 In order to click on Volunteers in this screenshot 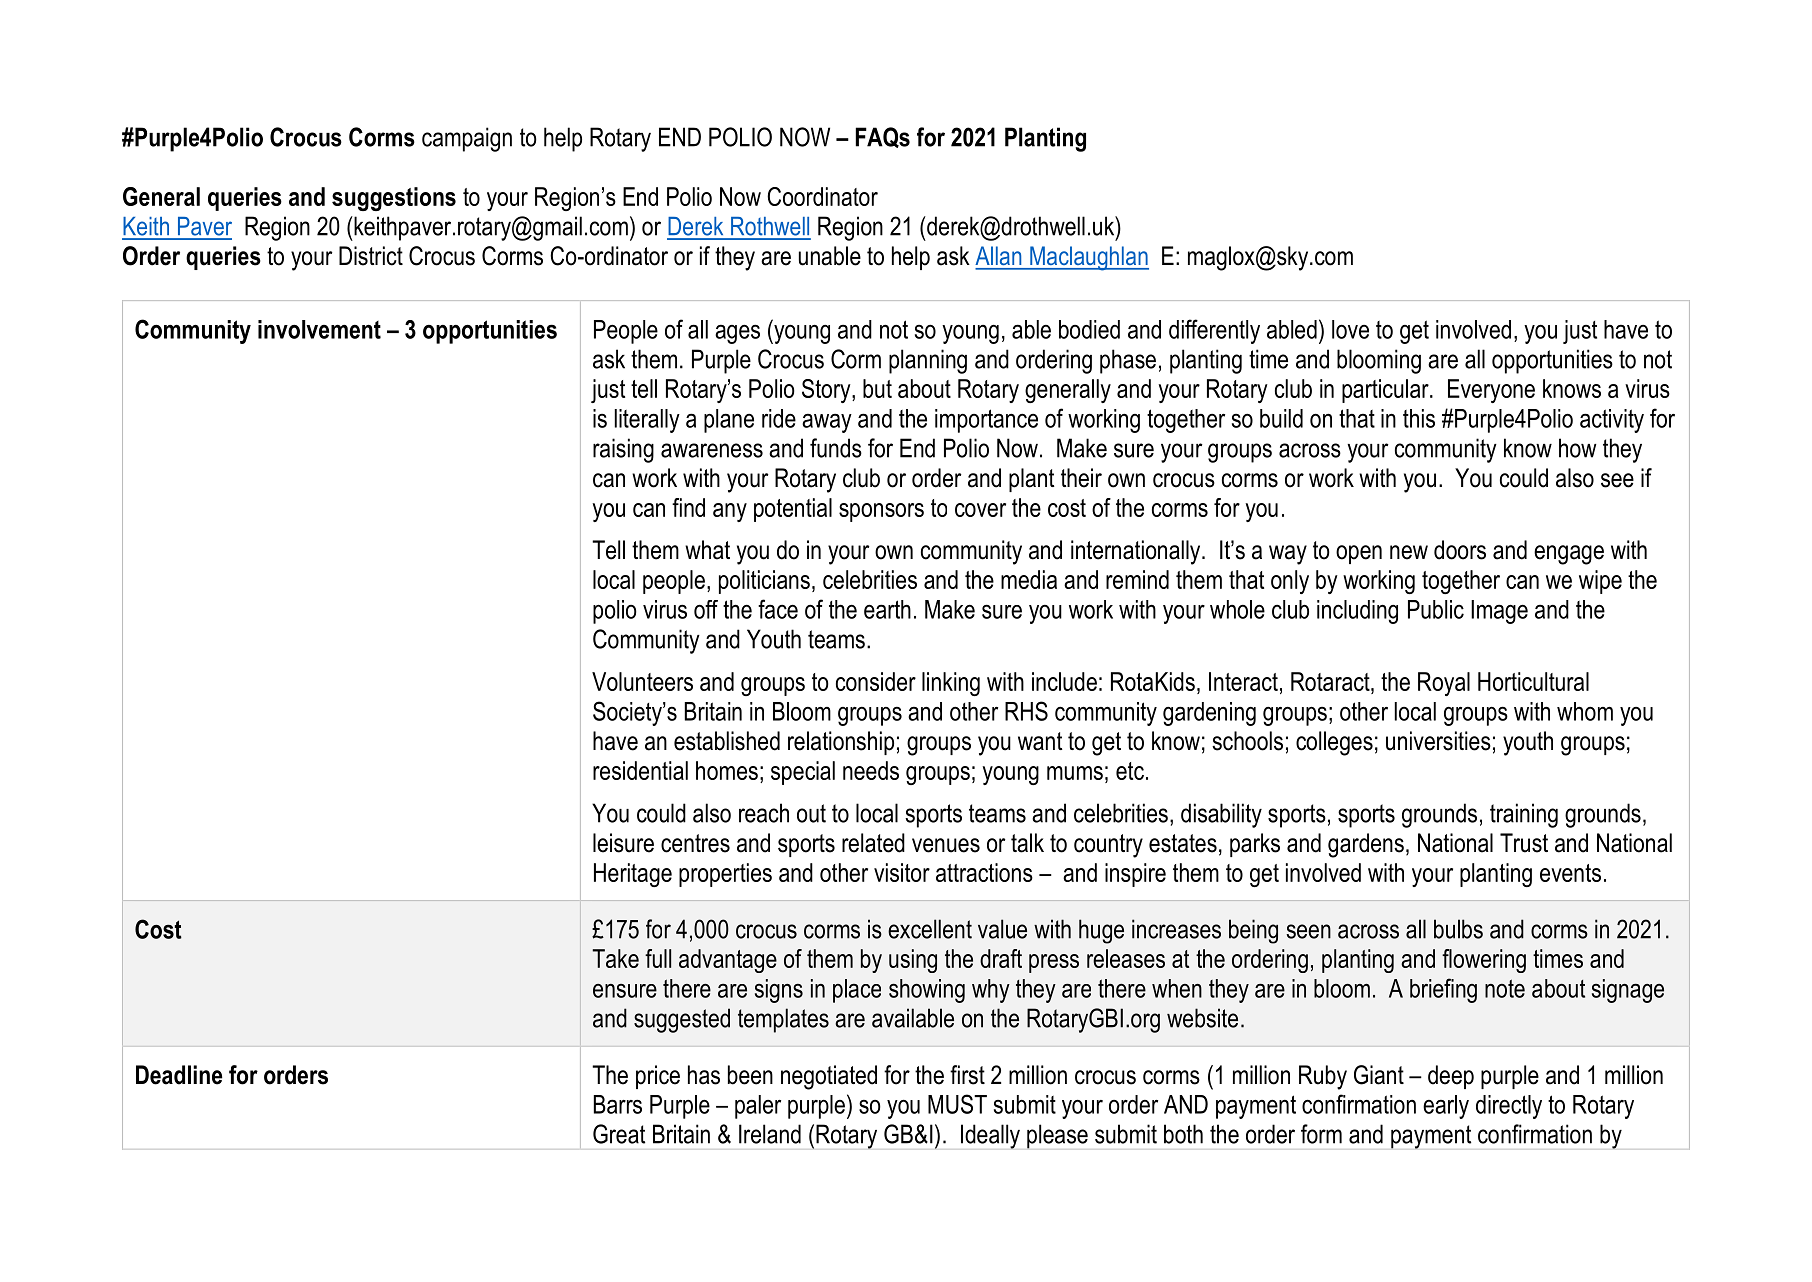, I will do `click(642, 681)`.
